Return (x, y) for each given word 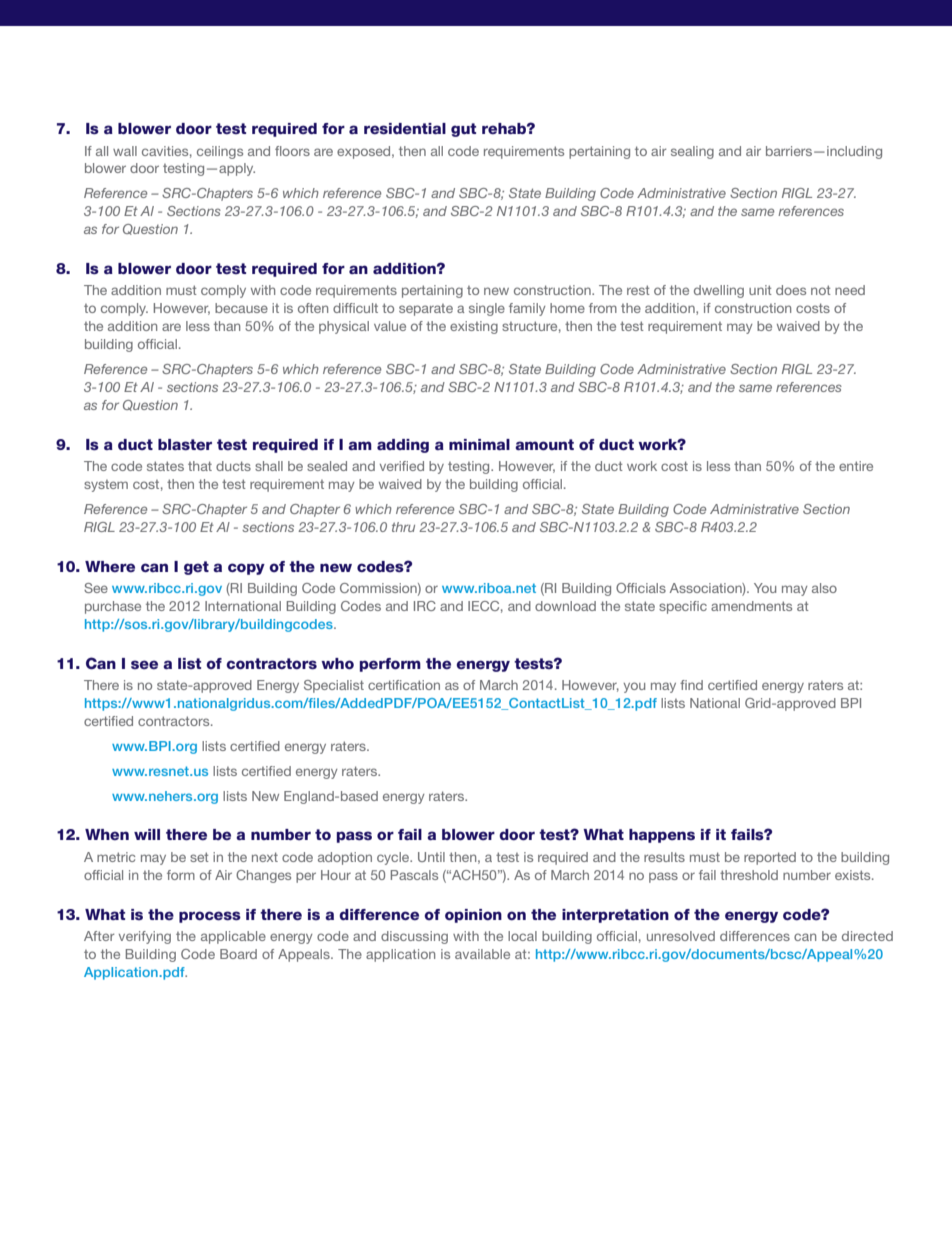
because (241, 308)
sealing (692, 152)
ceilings (220, 152)
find (691, 685)
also (824, 588)
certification (404, 685)
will (147, 834)
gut (463, 130)
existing (474, 327)
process (210, 917)
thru (403, 527)
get (196, 568)
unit (760, 290)
